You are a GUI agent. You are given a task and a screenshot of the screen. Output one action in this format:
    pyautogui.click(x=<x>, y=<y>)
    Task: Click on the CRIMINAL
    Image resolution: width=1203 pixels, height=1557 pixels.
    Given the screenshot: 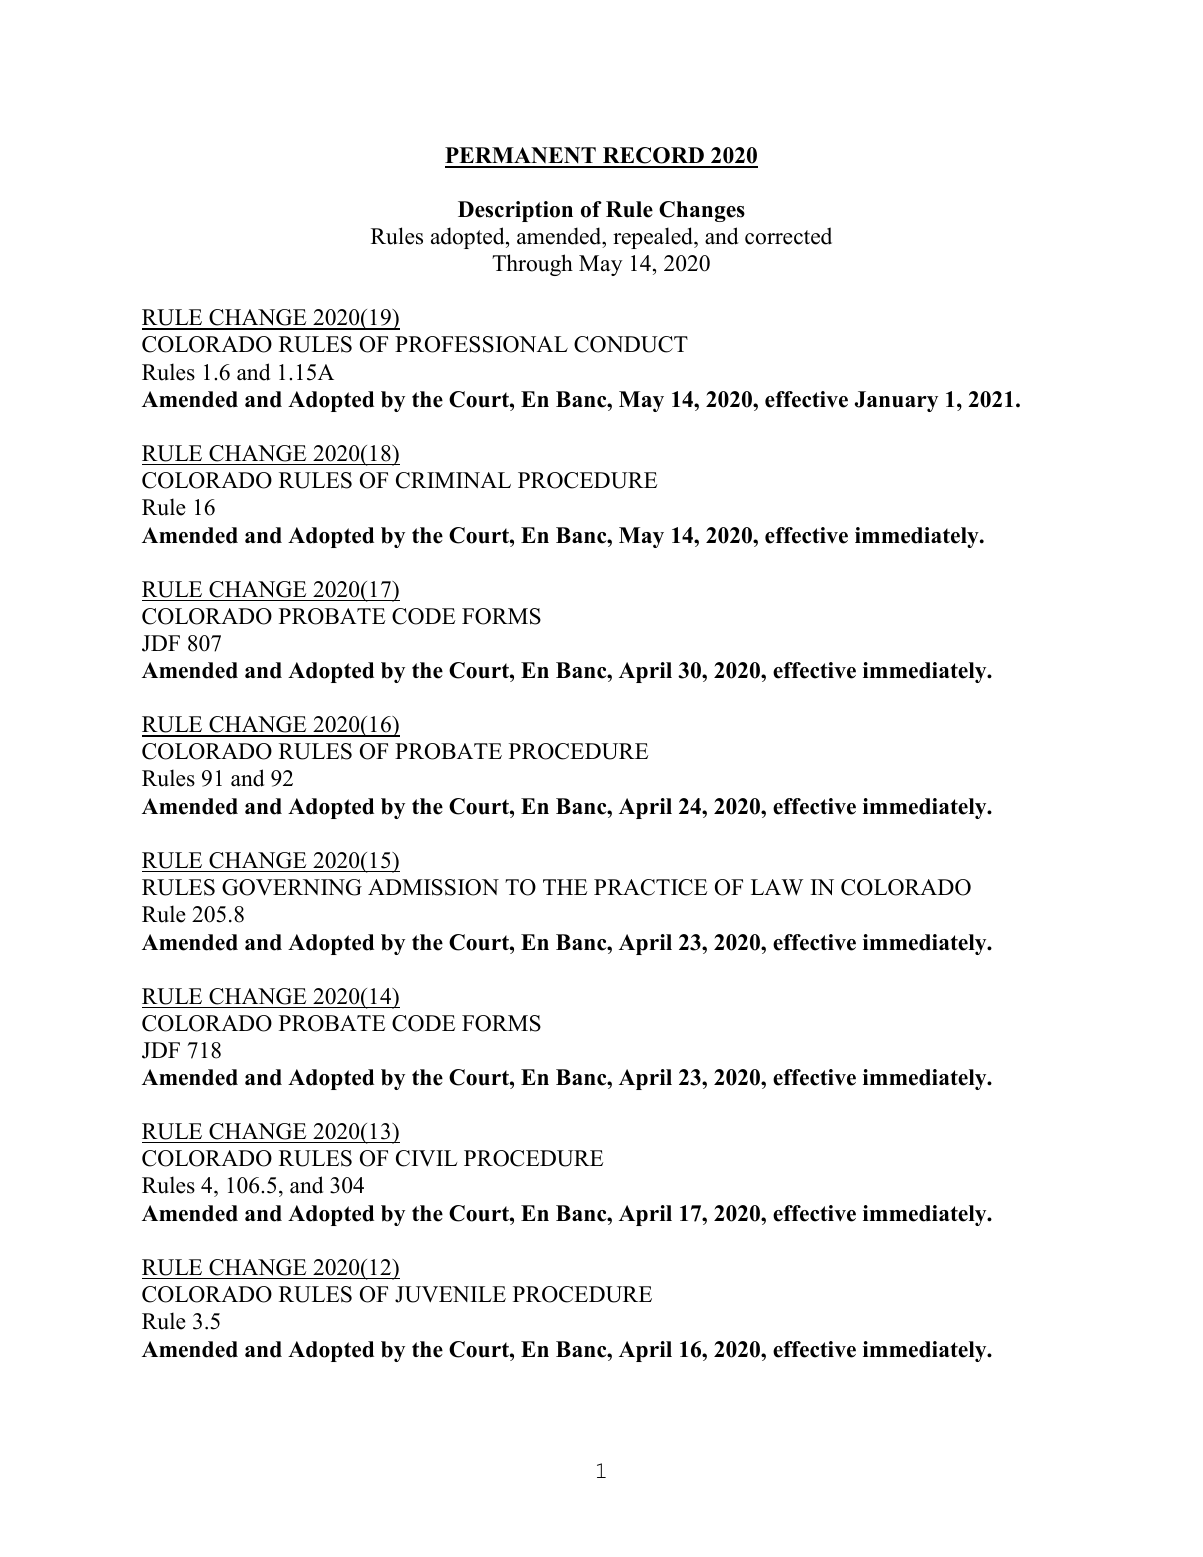 What is the action you would take?
    pyautogui.click(x=453, y=480)
